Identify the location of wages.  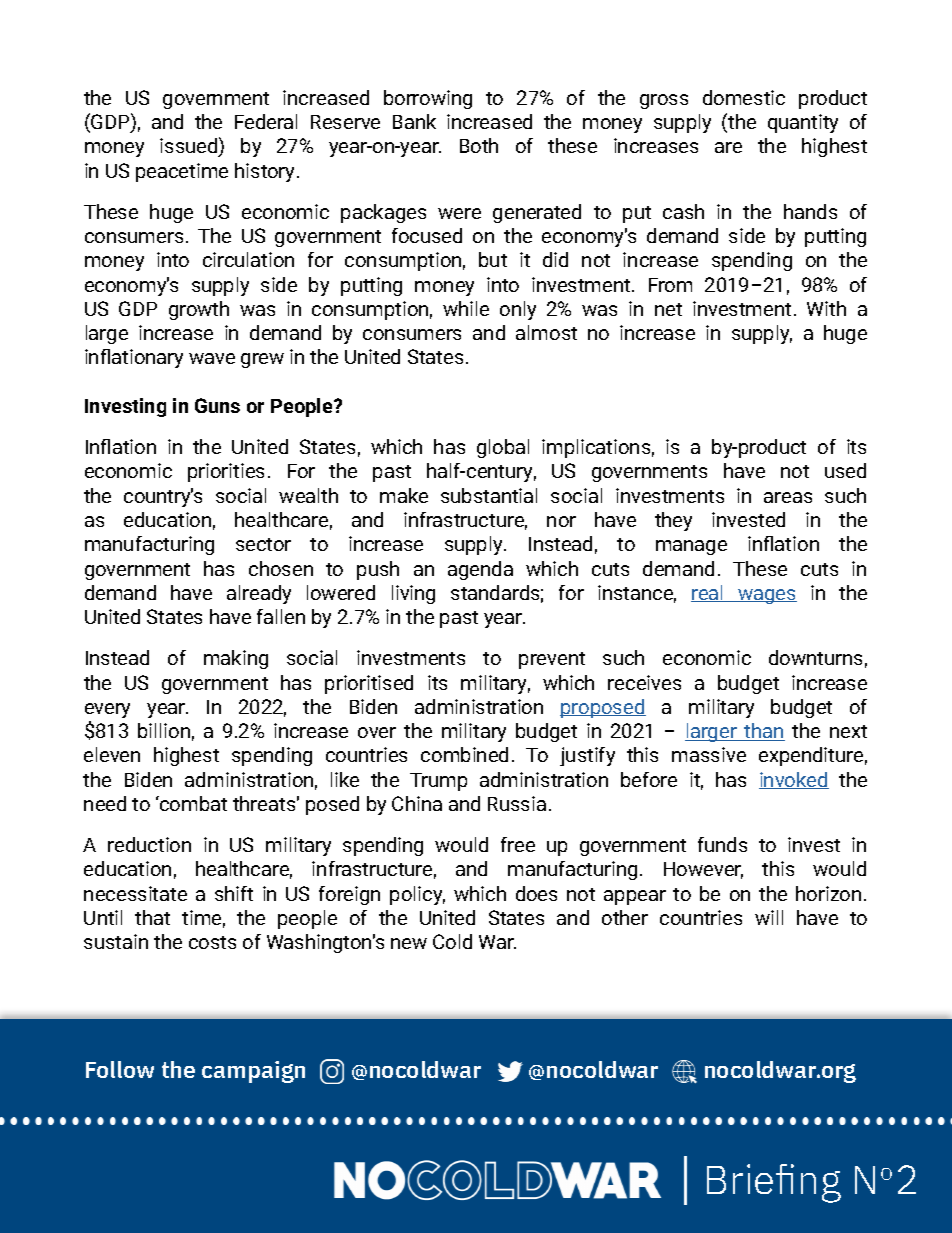
(766, 596).
